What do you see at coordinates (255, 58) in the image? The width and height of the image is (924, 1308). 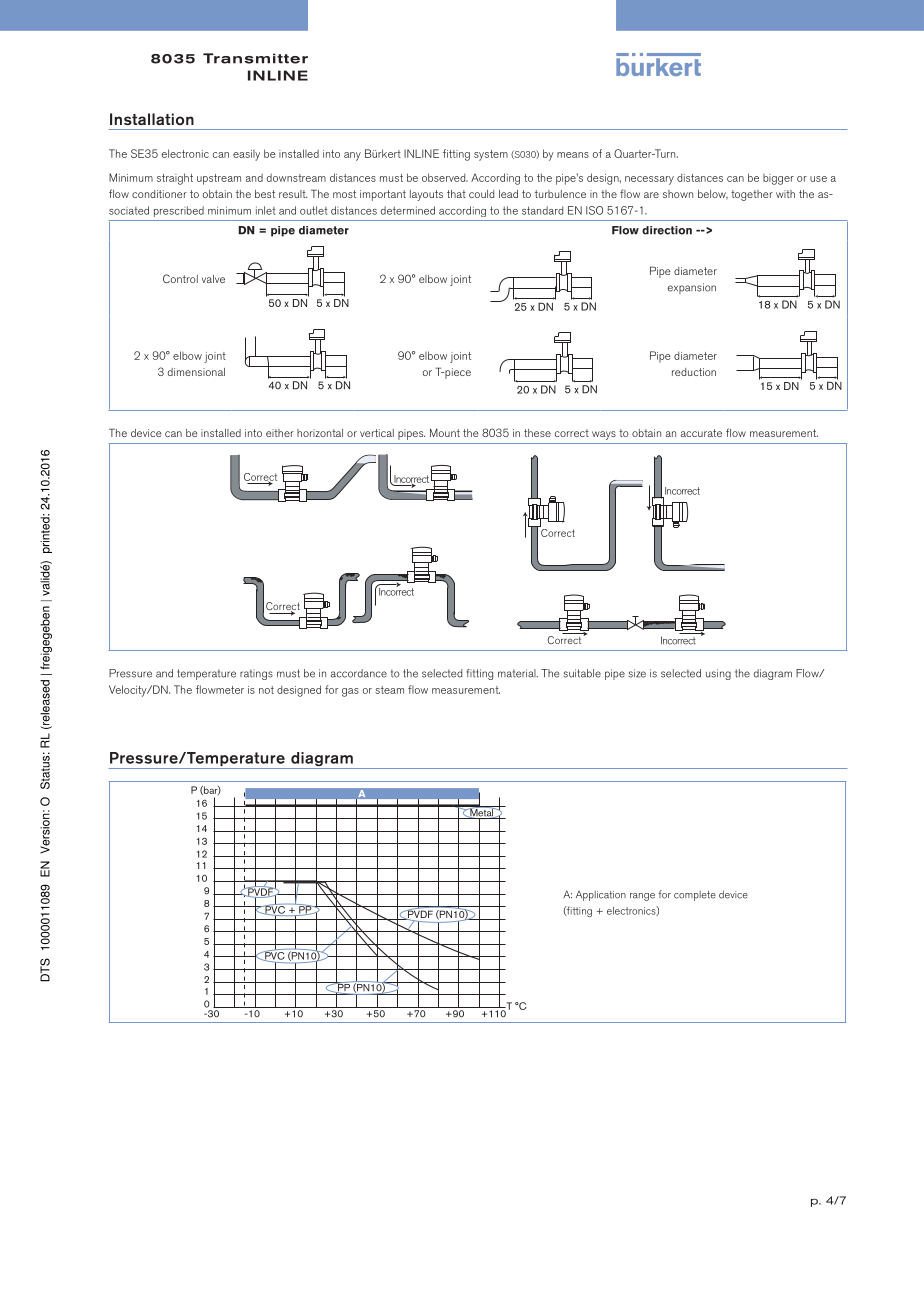 I see `Transmitter` at bounding box center [255, 58].
